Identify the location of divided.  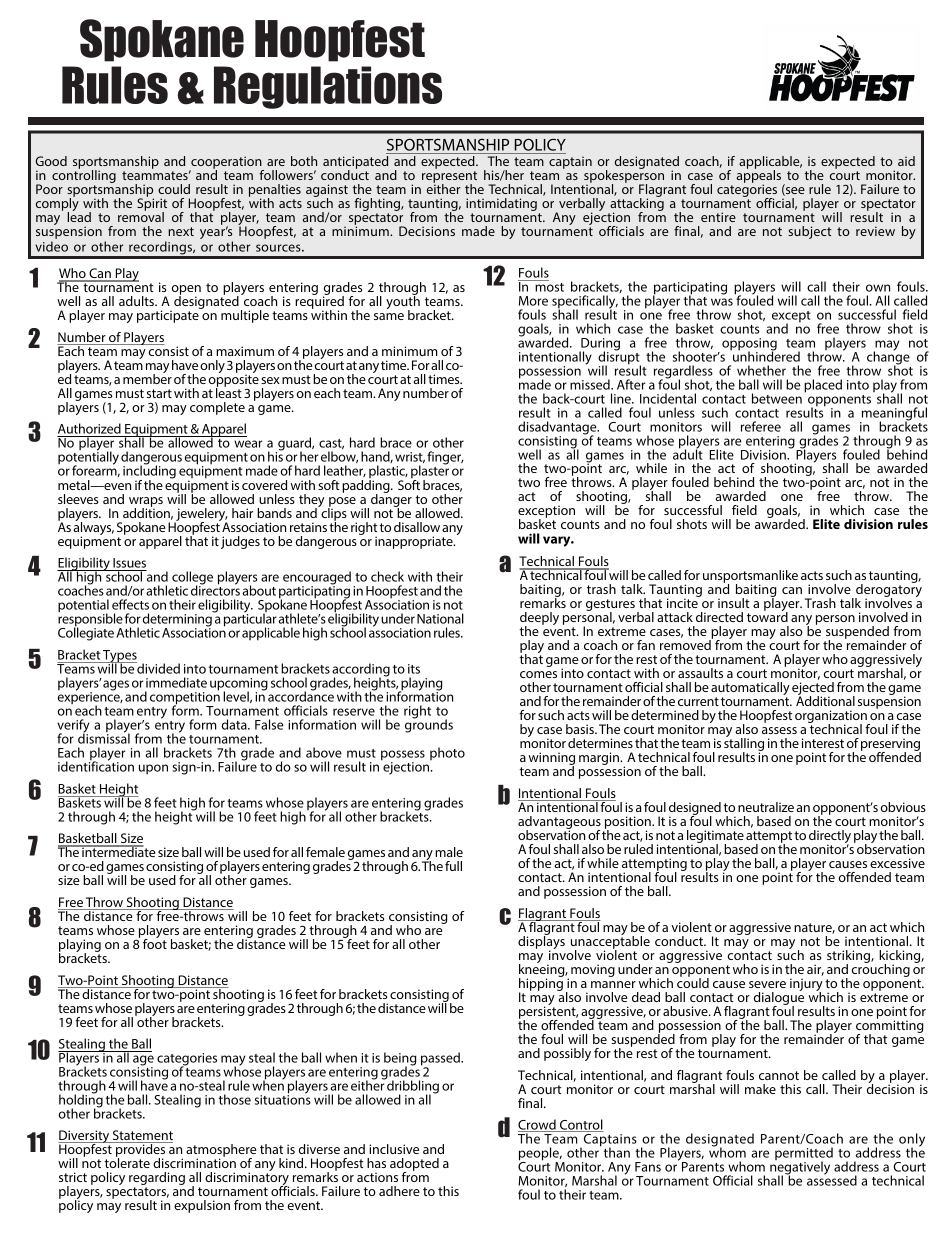
(157, 668).
